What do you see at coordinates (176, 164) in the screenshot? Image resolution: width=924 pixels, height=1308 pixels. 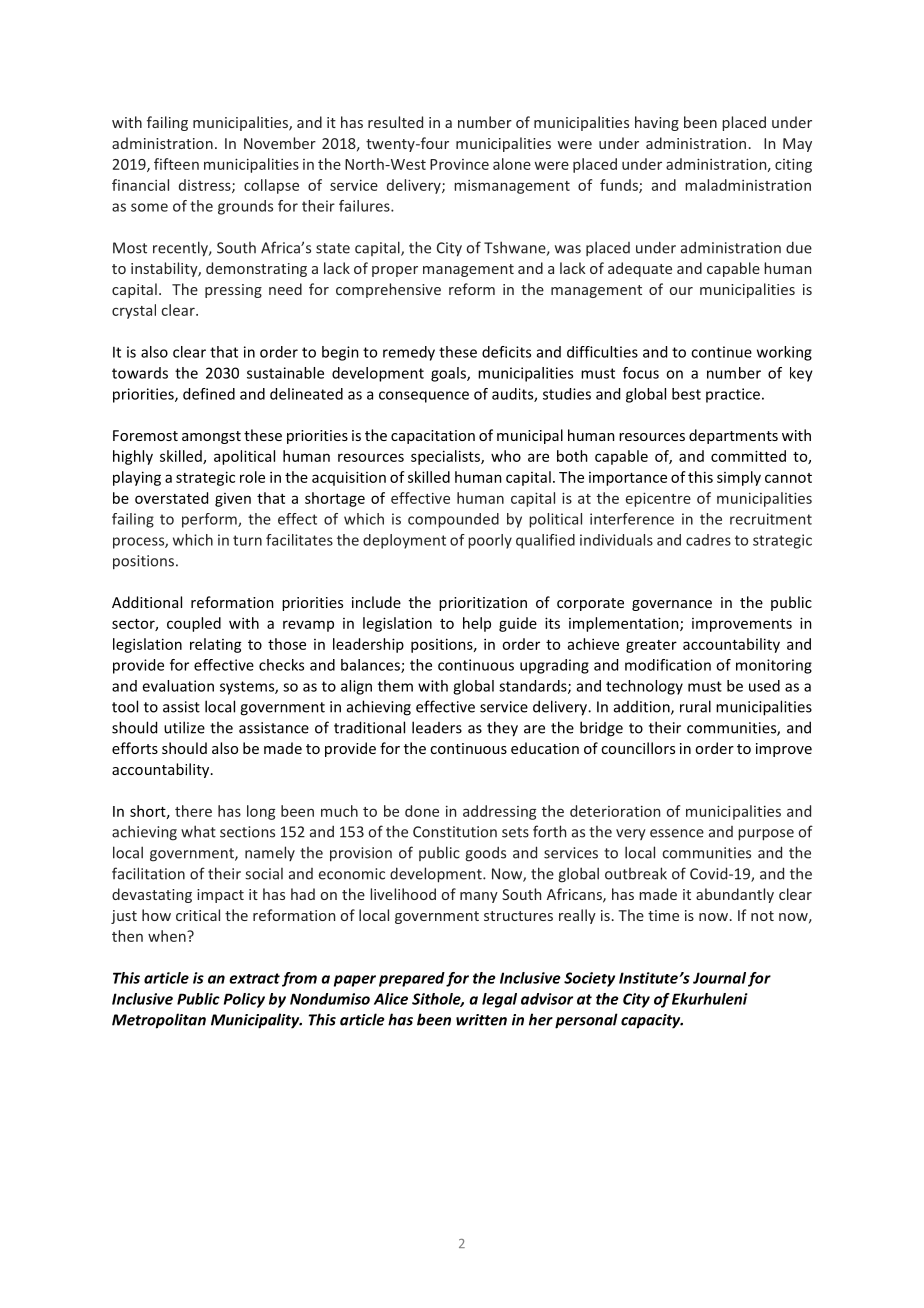 I see `fifteen` at bounding box center [176, 164].
